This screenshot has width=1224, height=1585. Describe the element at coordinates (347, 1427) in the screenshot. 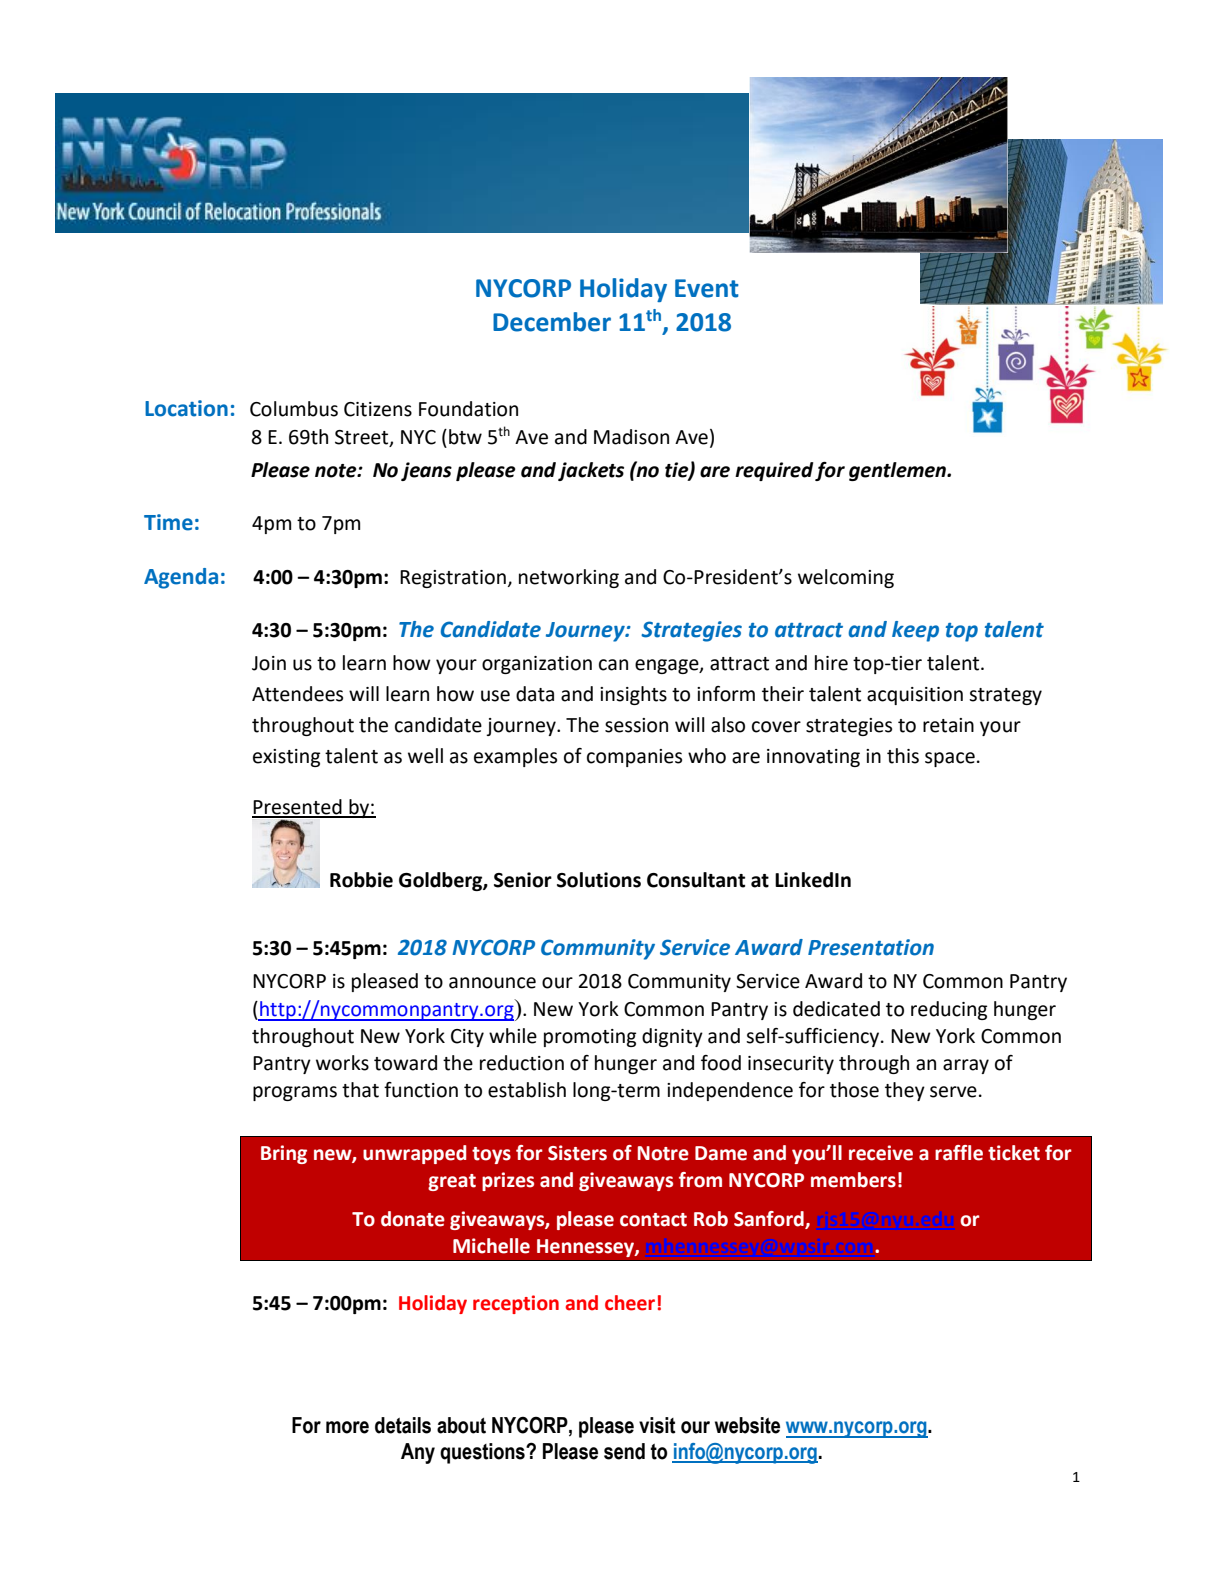

I see `more` at that location.
